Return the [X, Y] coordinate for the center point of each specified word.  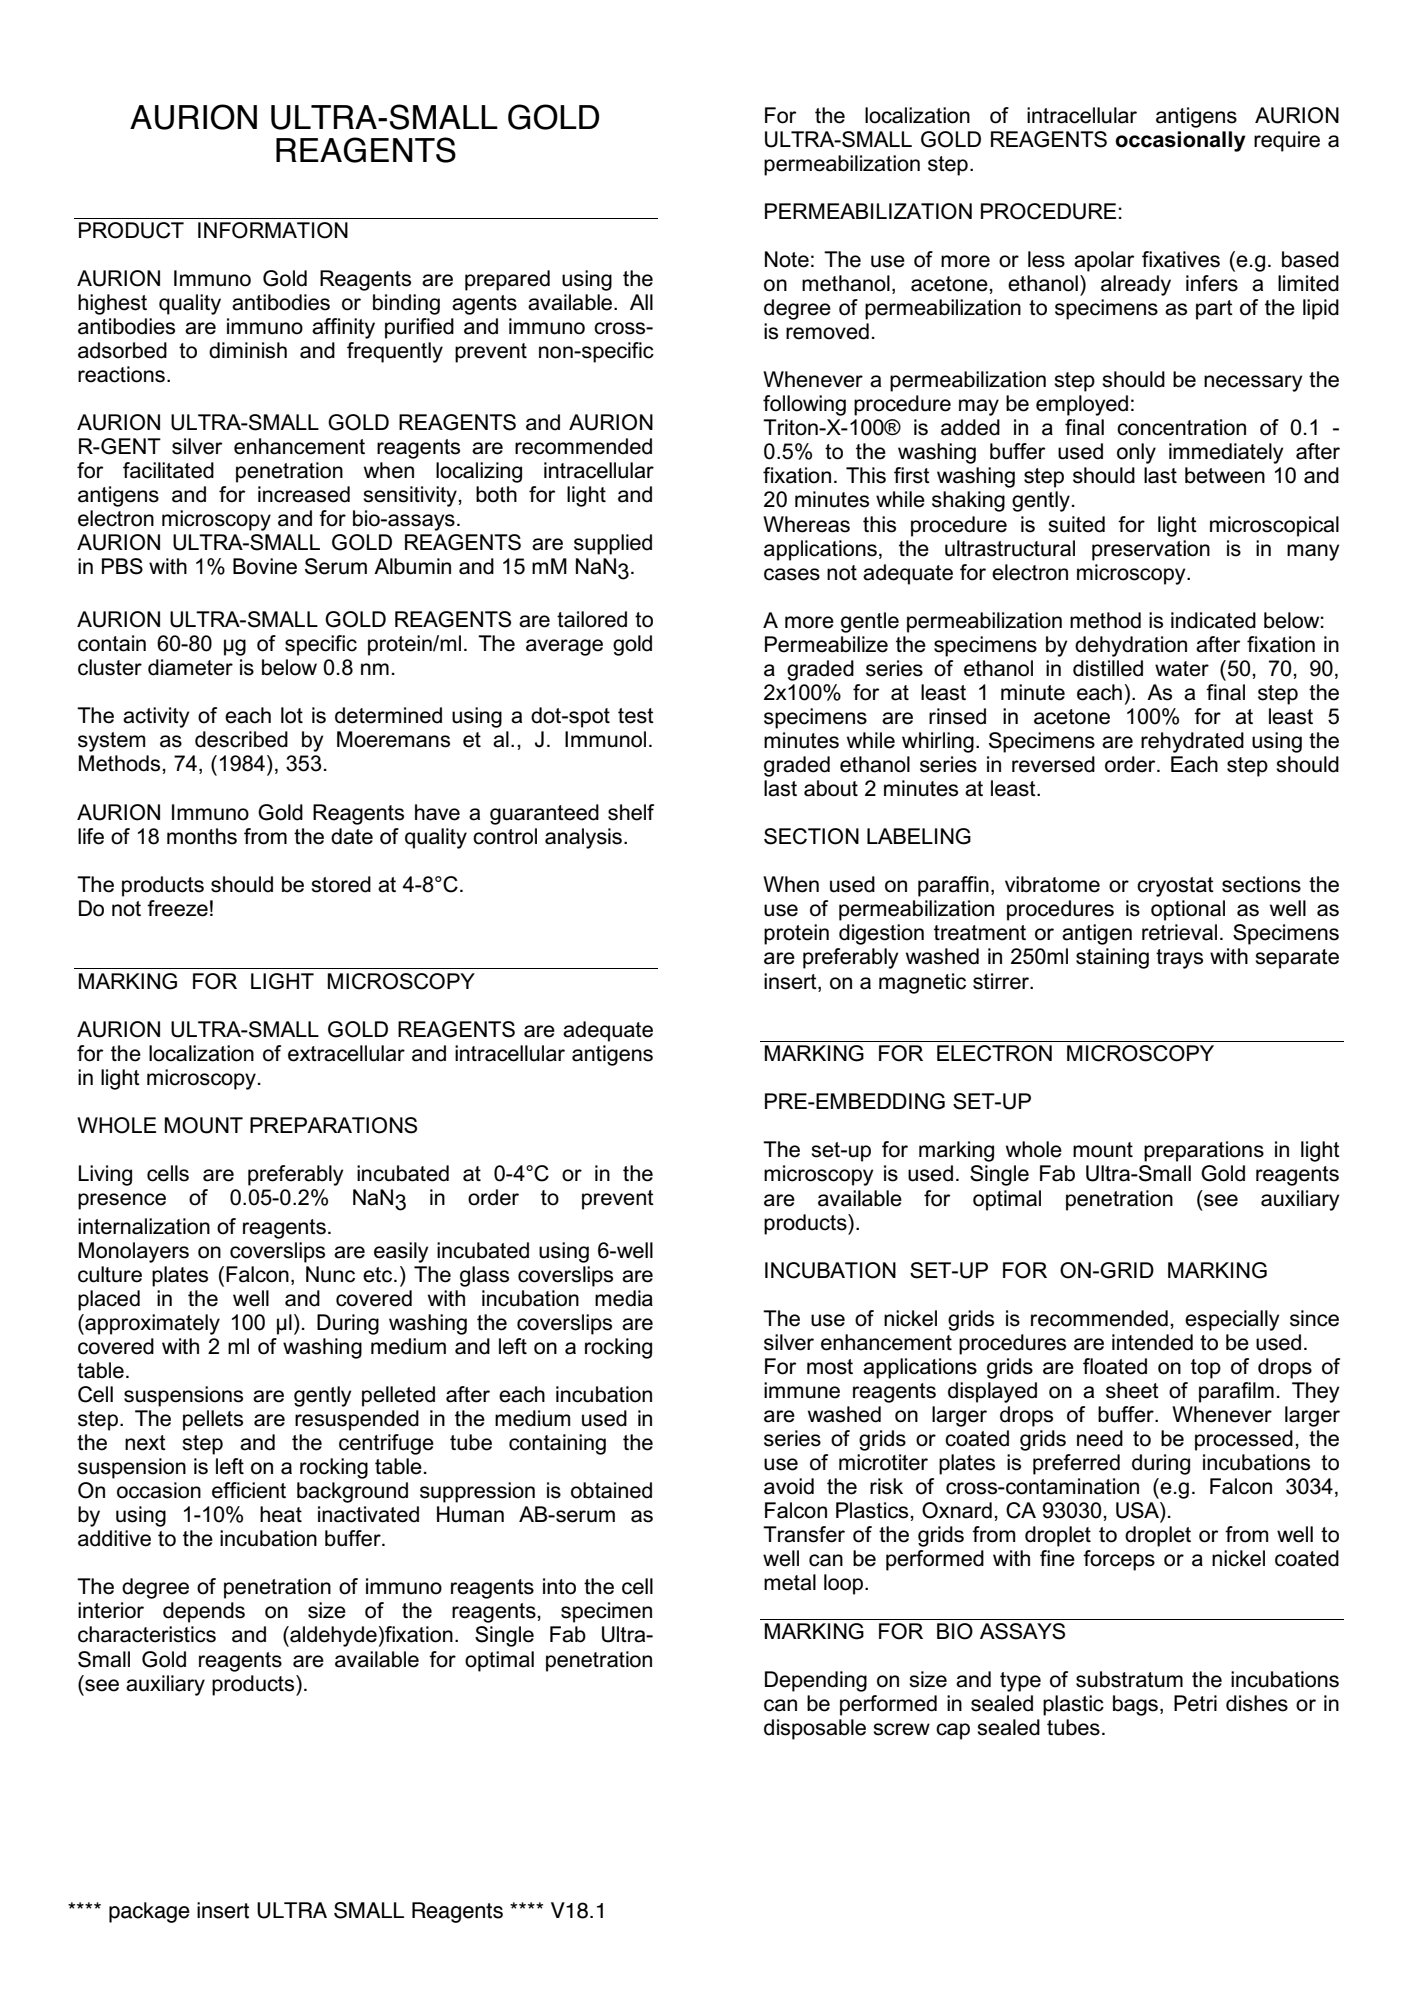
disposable [815, 1729]
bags [1135, 1705]
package [149, 1912]
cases [792, 574]
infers [1212, 283]
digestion [881, 934]
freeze [177, 908]
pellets [213, 1420]
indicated [1213, 620]
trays [1179, 959]
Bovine [265, 566]
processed [1244, 1440]
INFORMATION [273, 230]
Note [787, 259]
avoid [789, 1486]
